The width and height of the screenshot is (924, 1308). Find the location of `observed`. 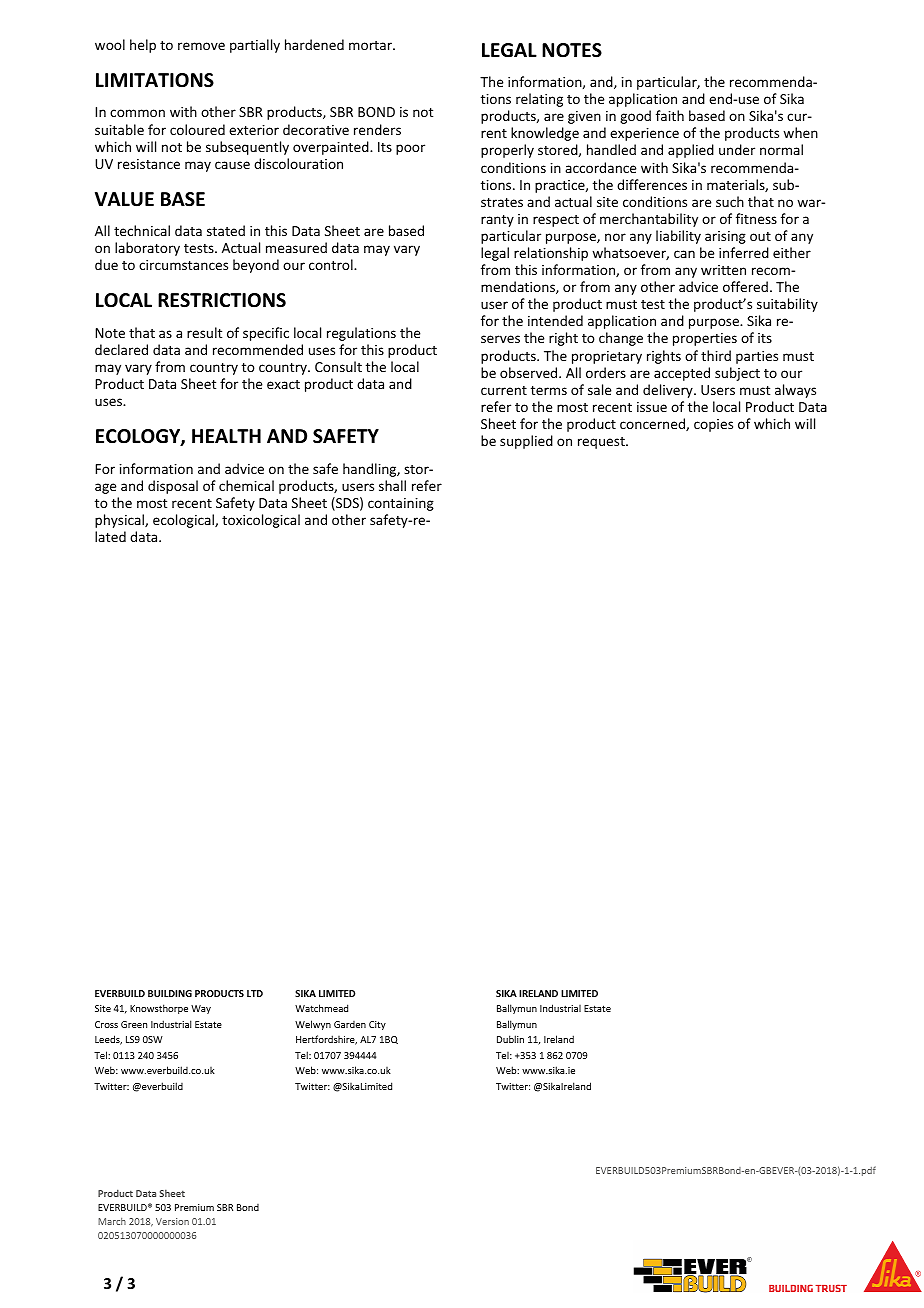

observed is located at coordinates (530, 372).
